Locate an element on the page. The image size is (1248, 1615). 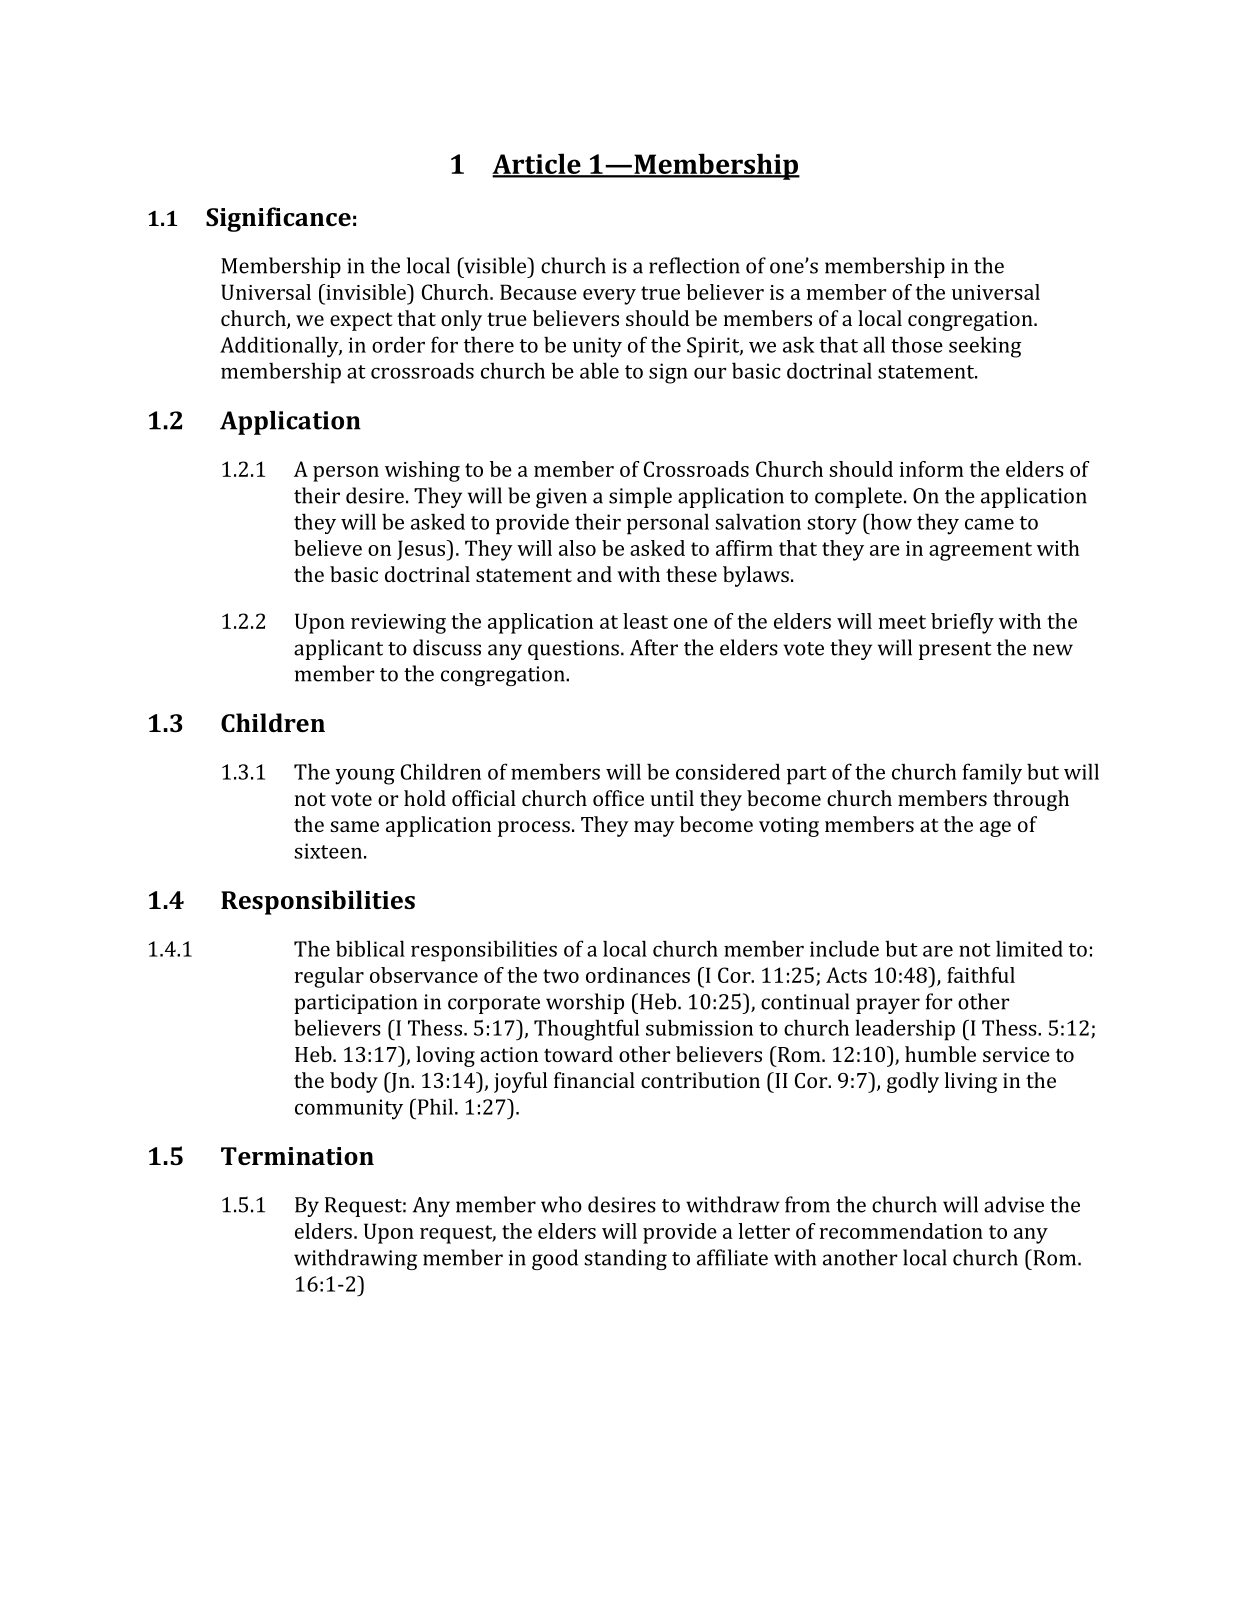
faithful is located at coordinates (981, 975).
